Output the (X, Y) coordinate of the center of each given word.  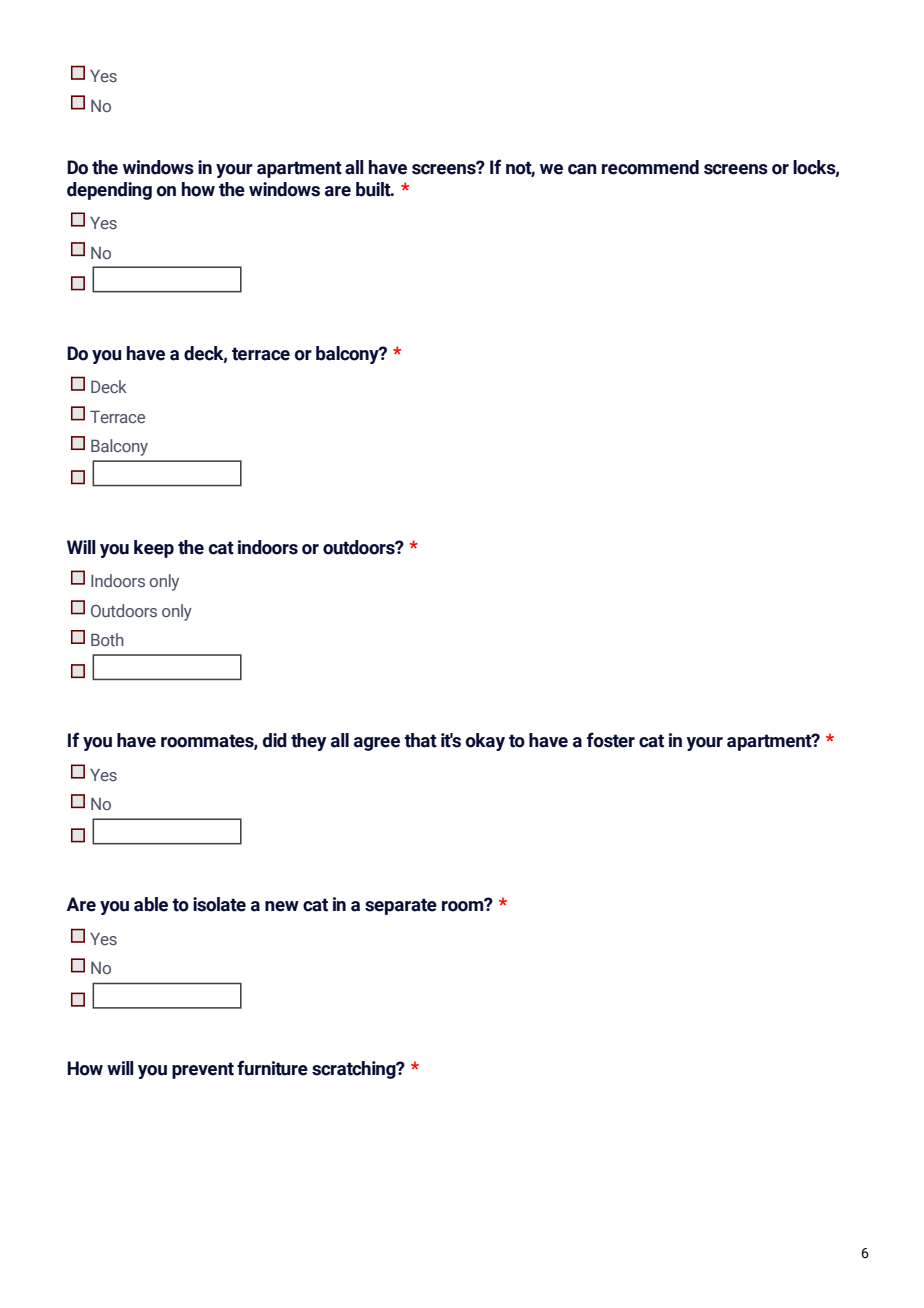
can (582, 169)
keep (154, 549)
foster (611, 740)
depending (109, 191)
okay (485, 742)
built (374, 189)
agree (377, 744)
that (420, 740)
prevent (203, 1070)
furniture (272, 1068)
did (275, 740)
